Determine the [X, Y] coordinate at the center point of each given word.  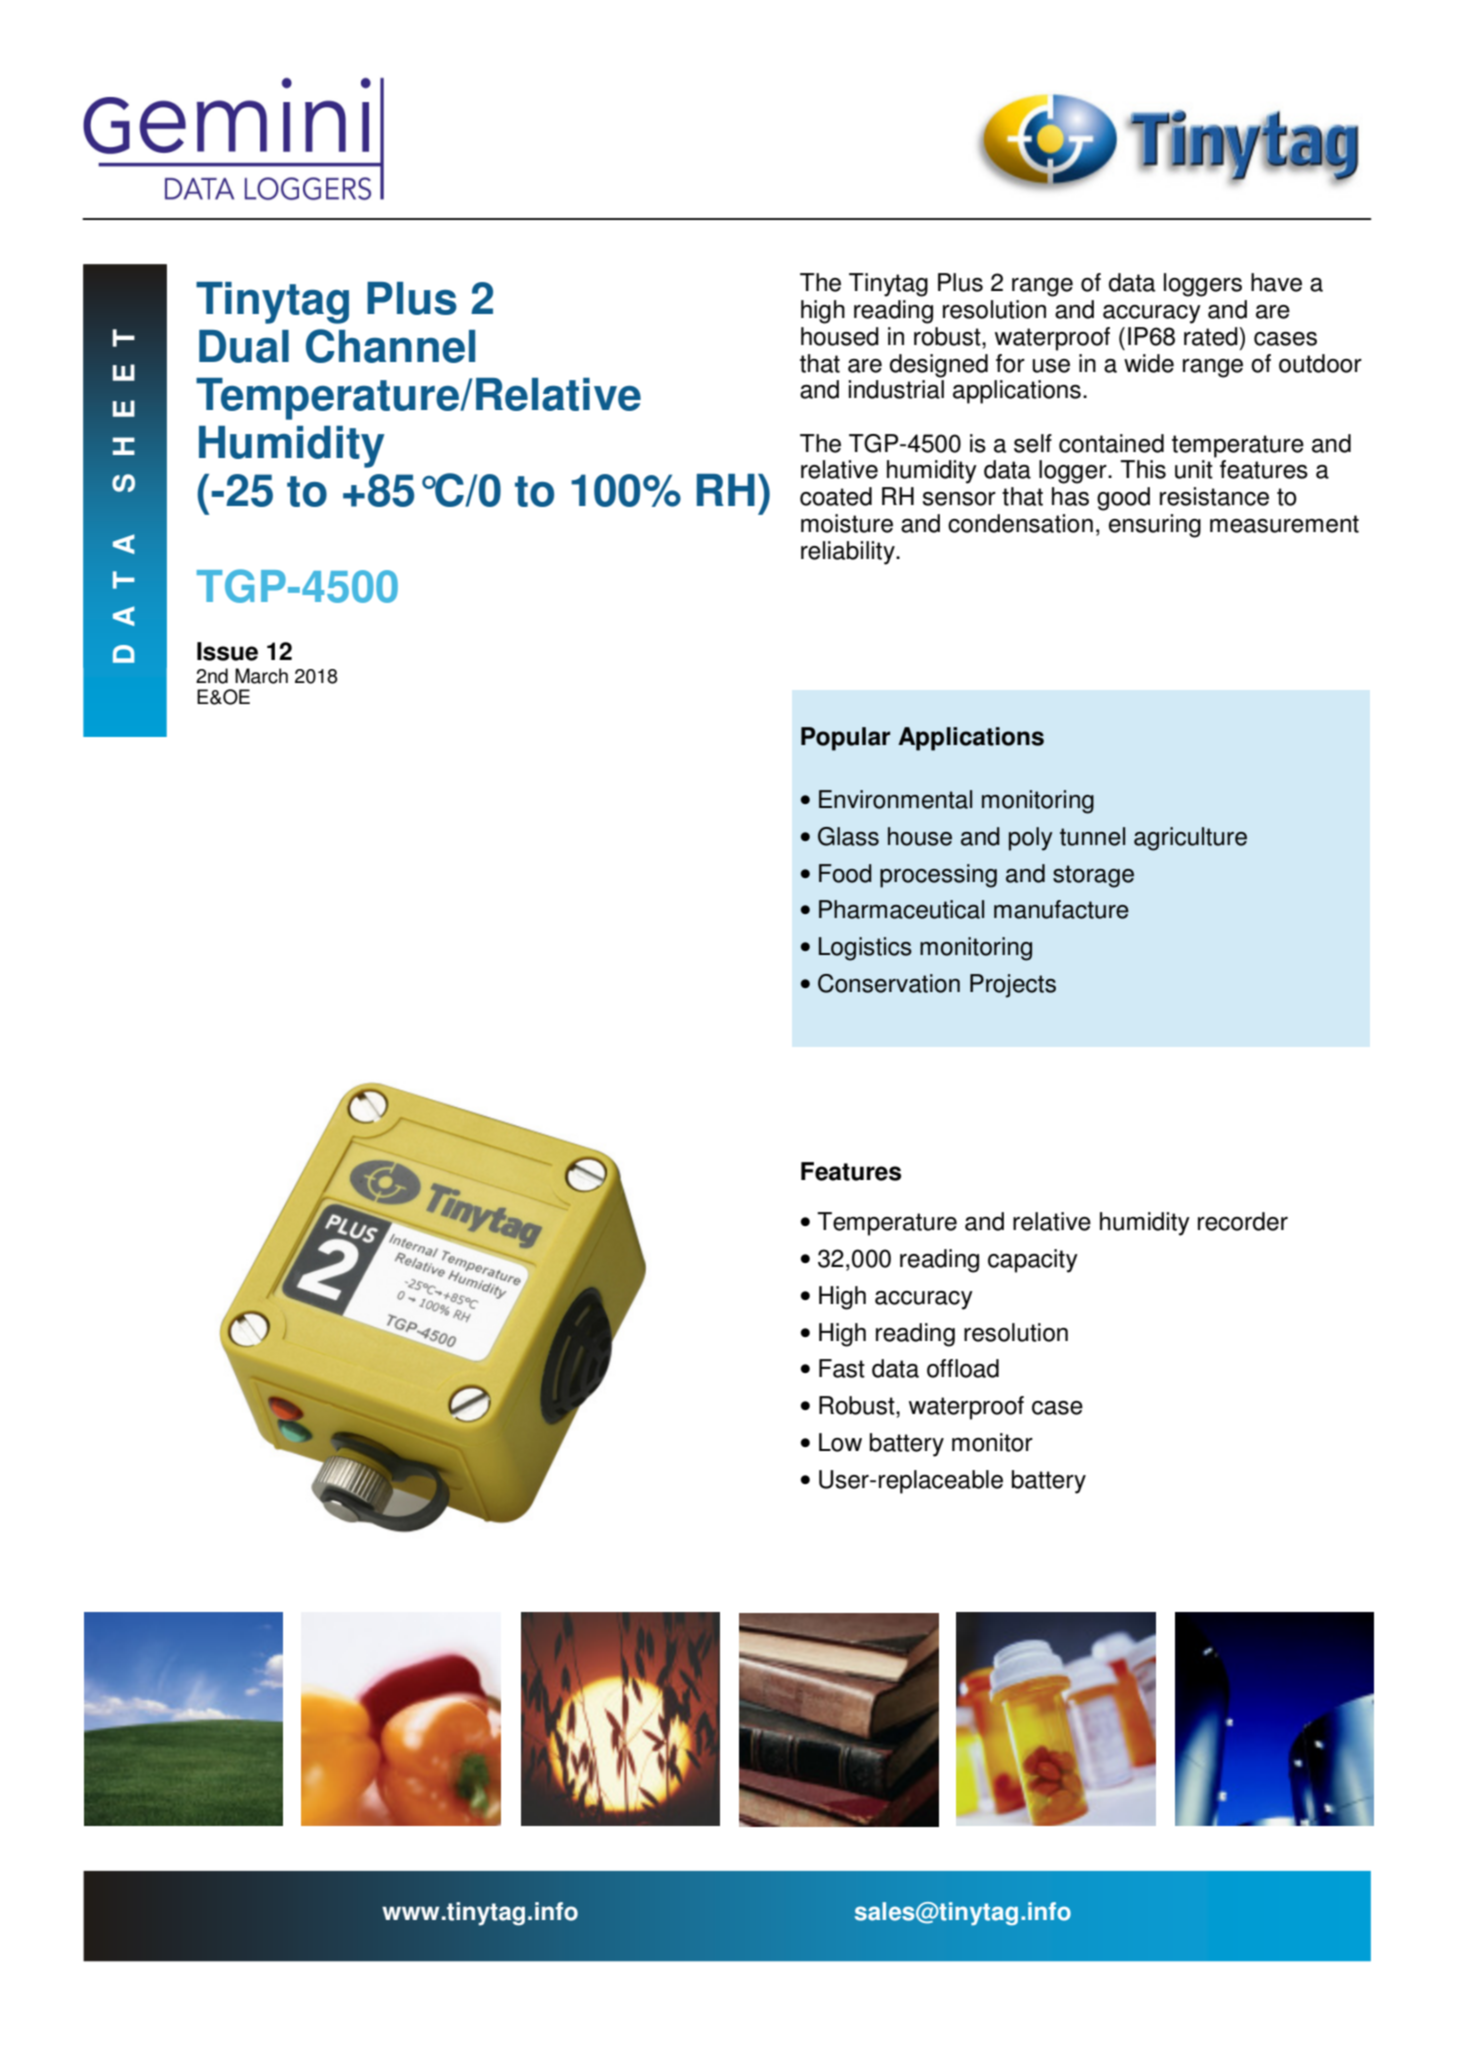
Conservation [889, 983]
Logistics [865, 949]
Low [840, 1442]
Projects [1013, 986]
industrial [896, 389]
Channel [390, 346]
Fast [842, 1368]
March [261, 676]
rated [1212, 336]
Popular [845, 739]
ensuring [1155, 526]
